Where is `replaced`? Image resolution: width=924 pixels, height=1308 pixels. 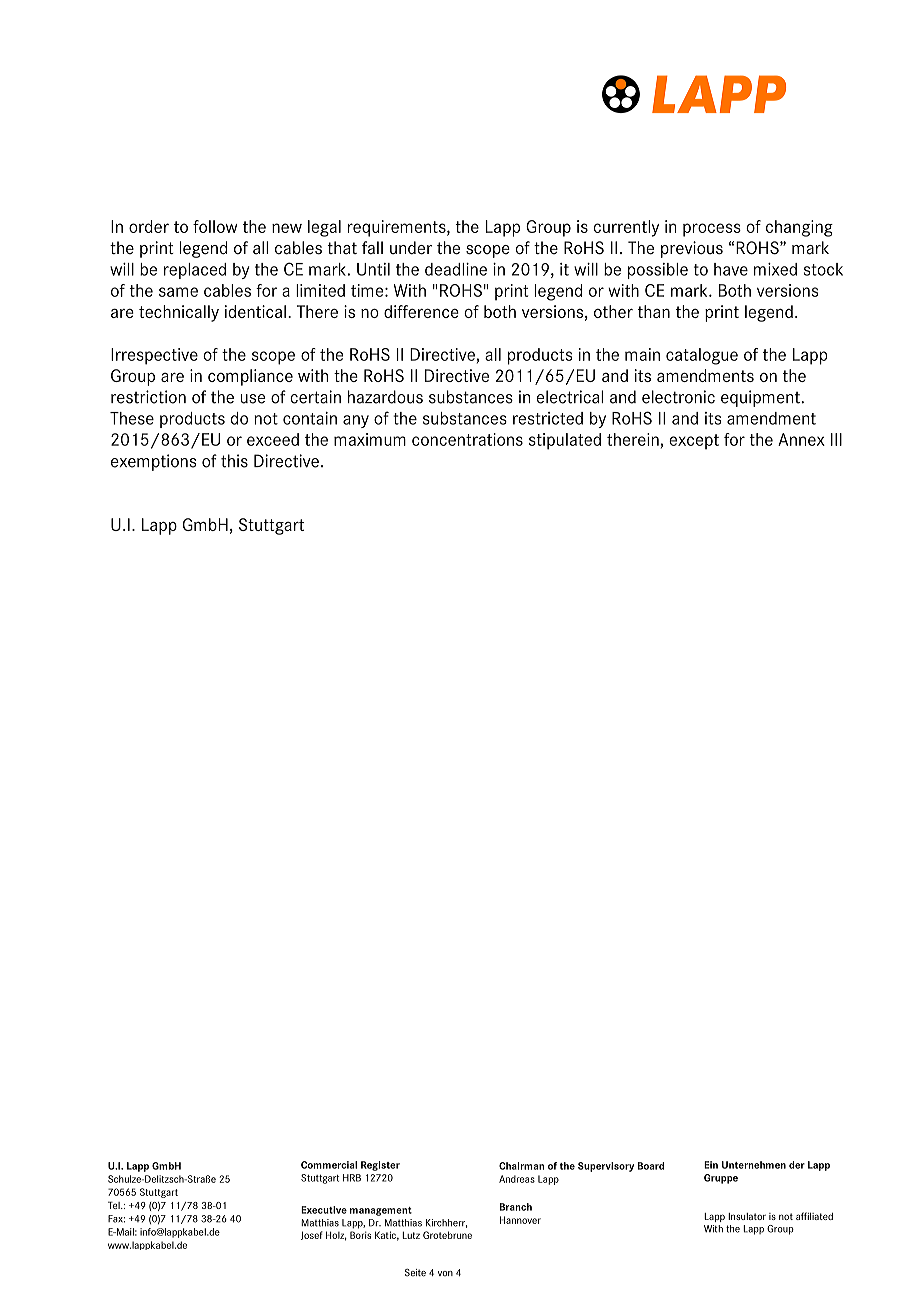 replaced is located at coordinates (195, 271).
